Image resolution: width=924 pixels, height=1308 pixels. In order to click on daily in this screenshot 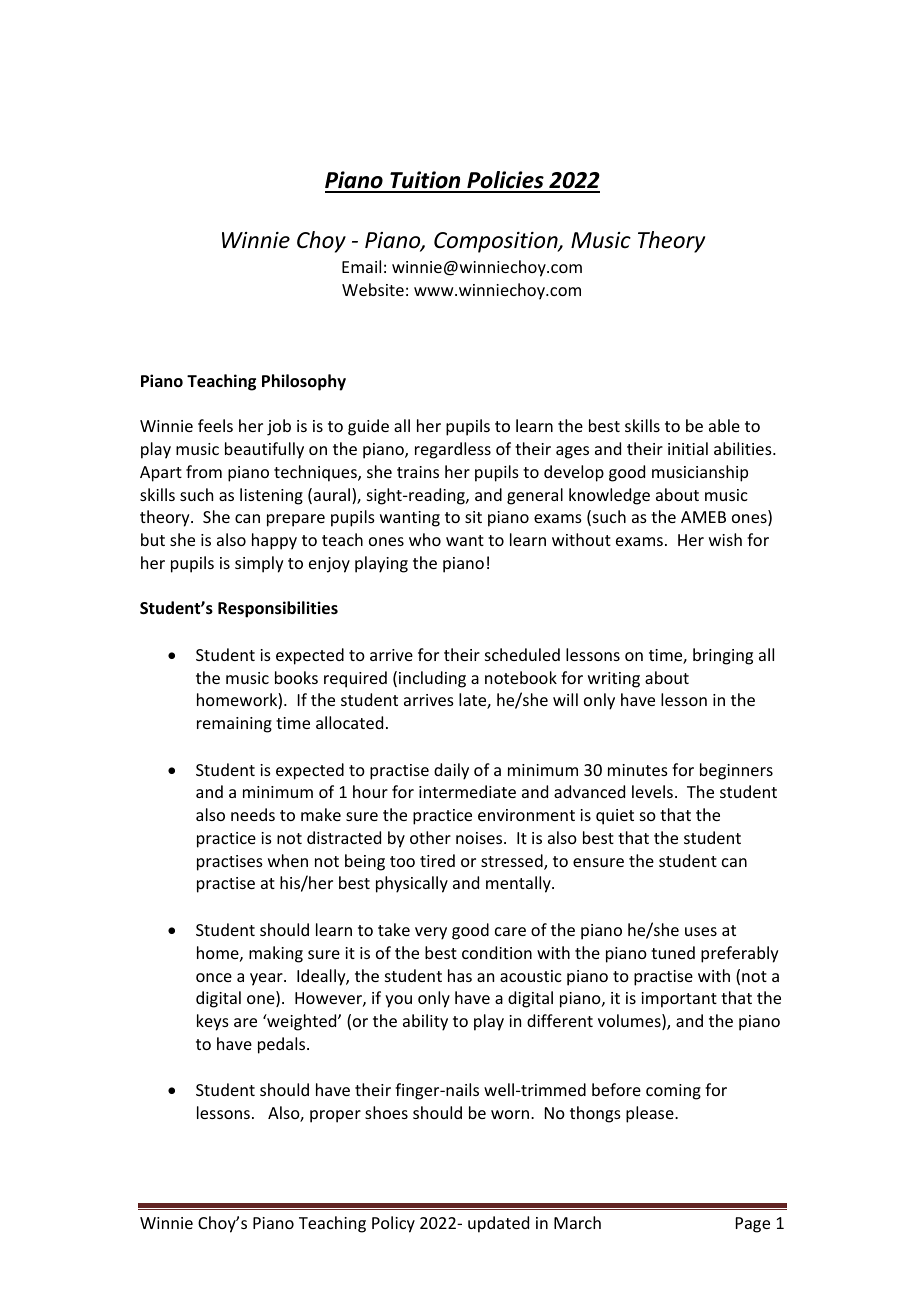, I will do `click(451, 771)`.
